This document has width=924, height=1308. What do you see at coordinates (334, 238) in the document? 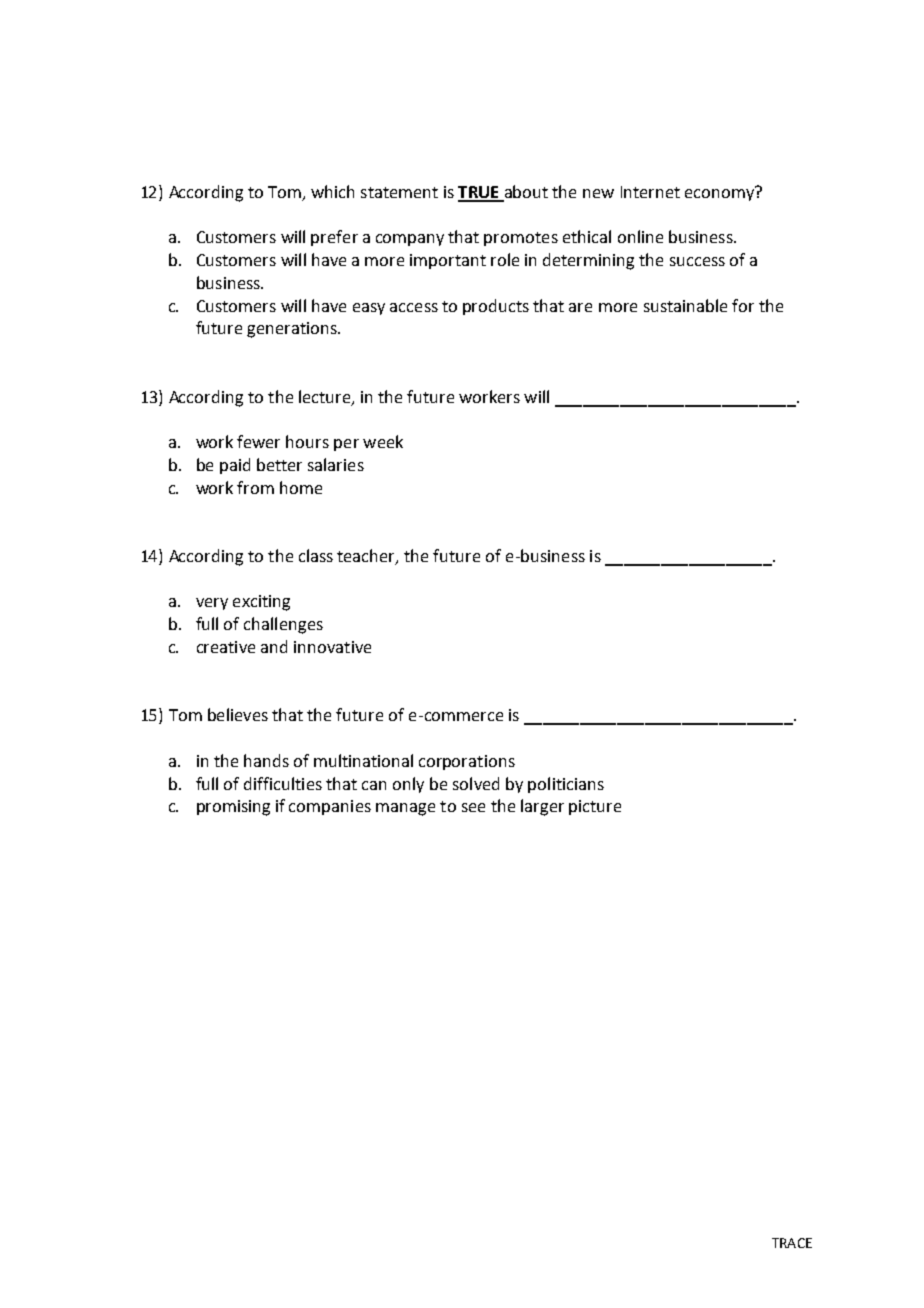
I see `prefer` at bounding box center [334, 238].
